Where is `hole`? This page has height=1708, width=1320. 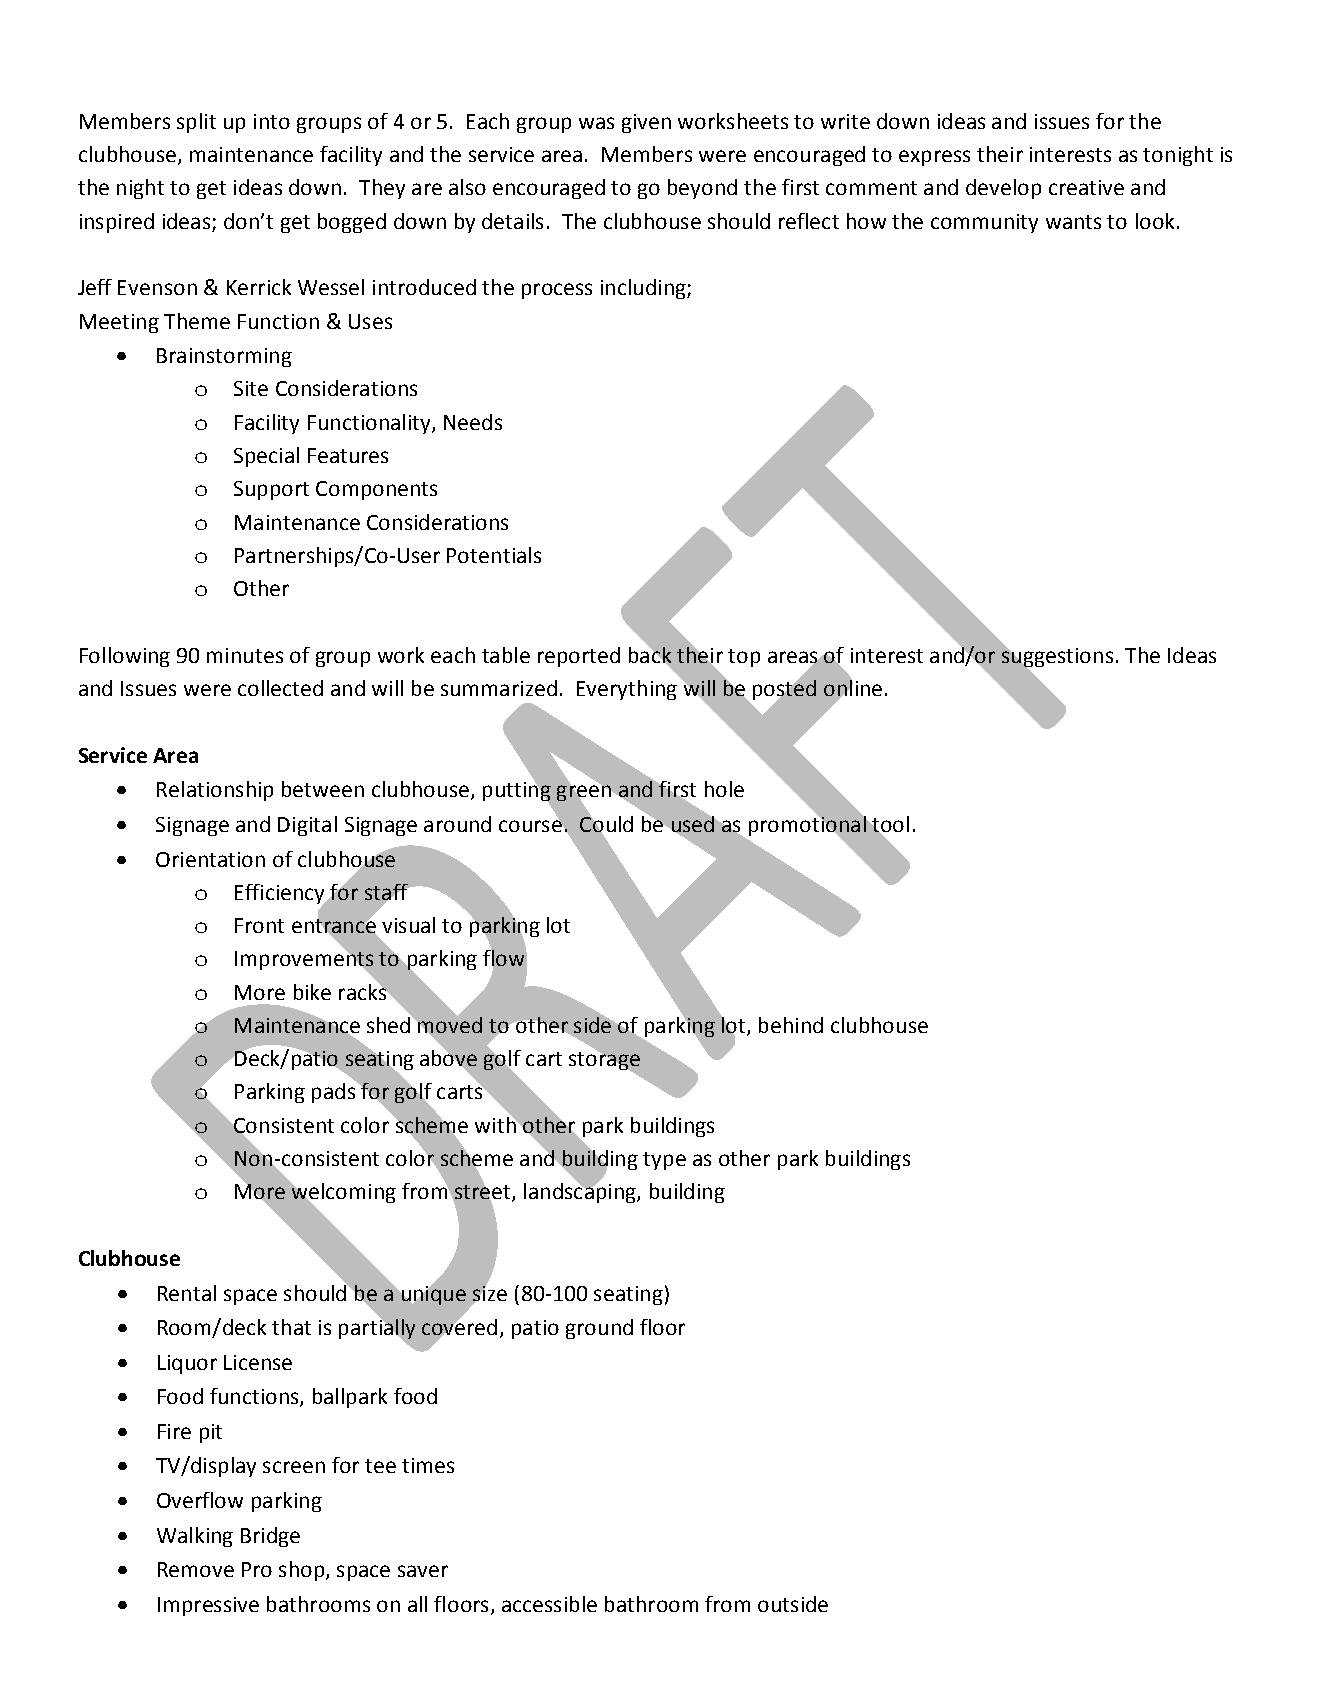 hole is located at coordinates (724, 789).
